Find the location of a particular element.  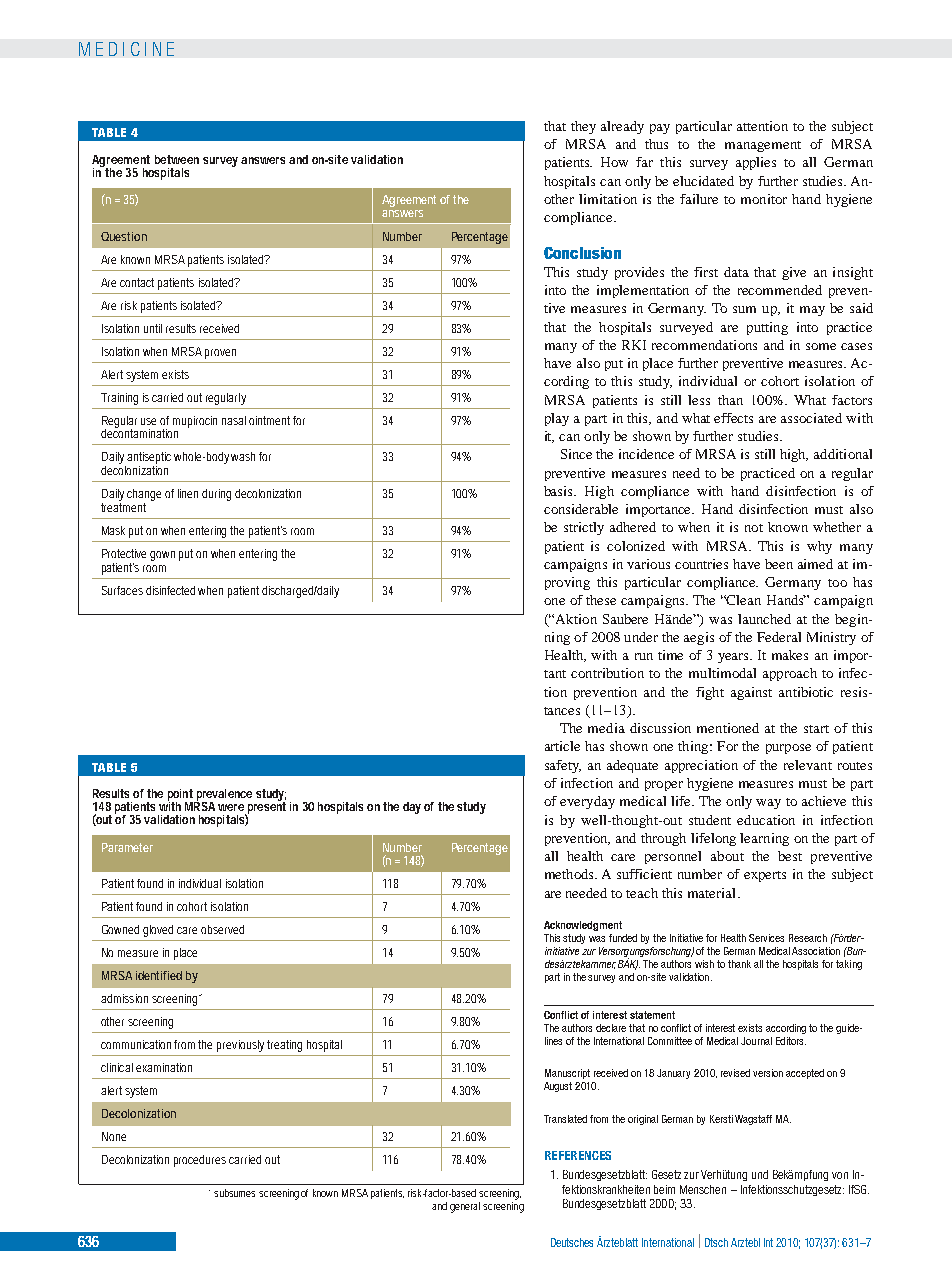

proven is located at coordinates (220, 354).
